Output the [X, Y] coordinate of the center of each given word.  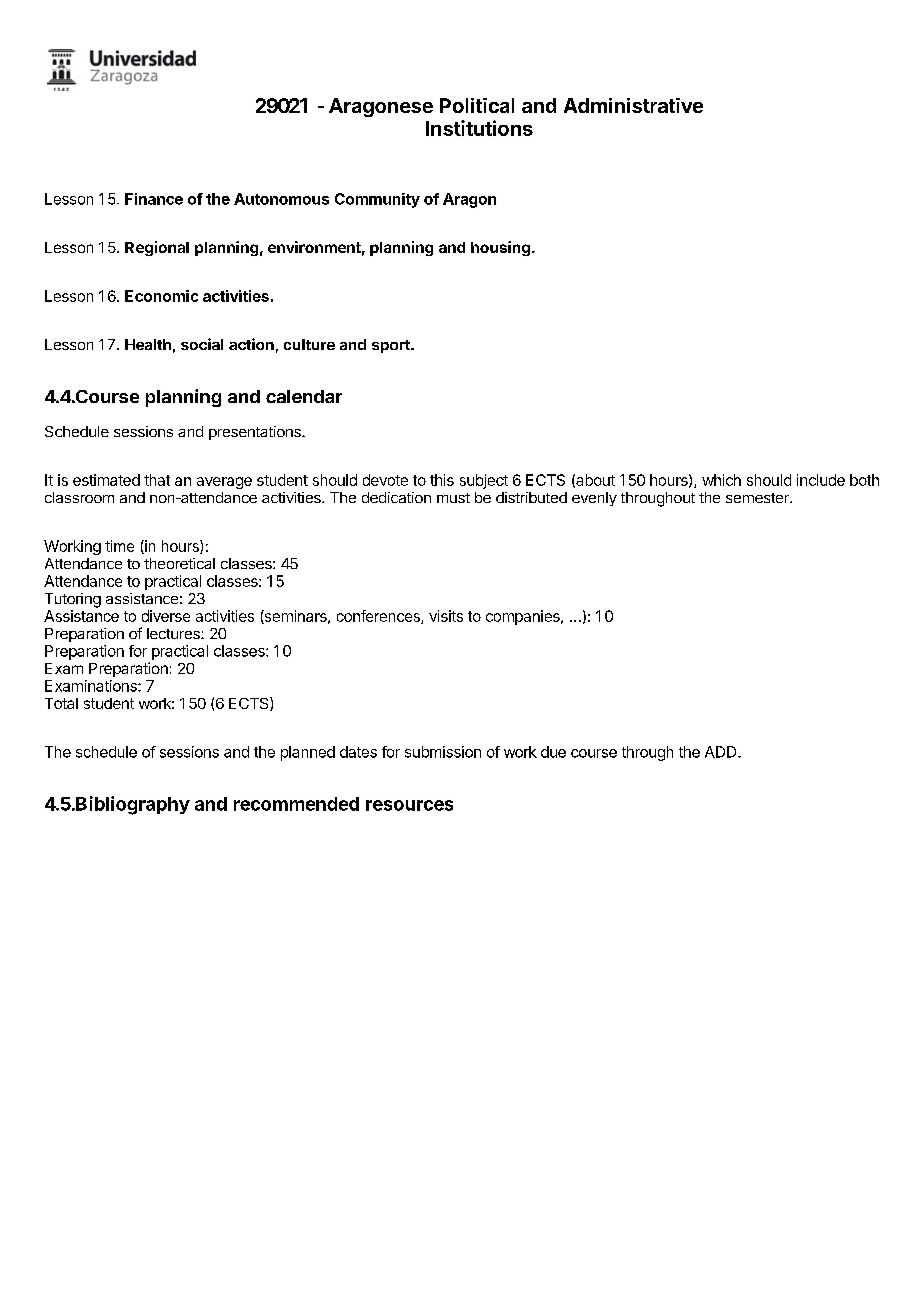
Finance [154, 199]
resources [409, 805]
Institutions [479, 128]
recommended [296, 804]
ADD [722, 752]
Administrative [633, 105]
